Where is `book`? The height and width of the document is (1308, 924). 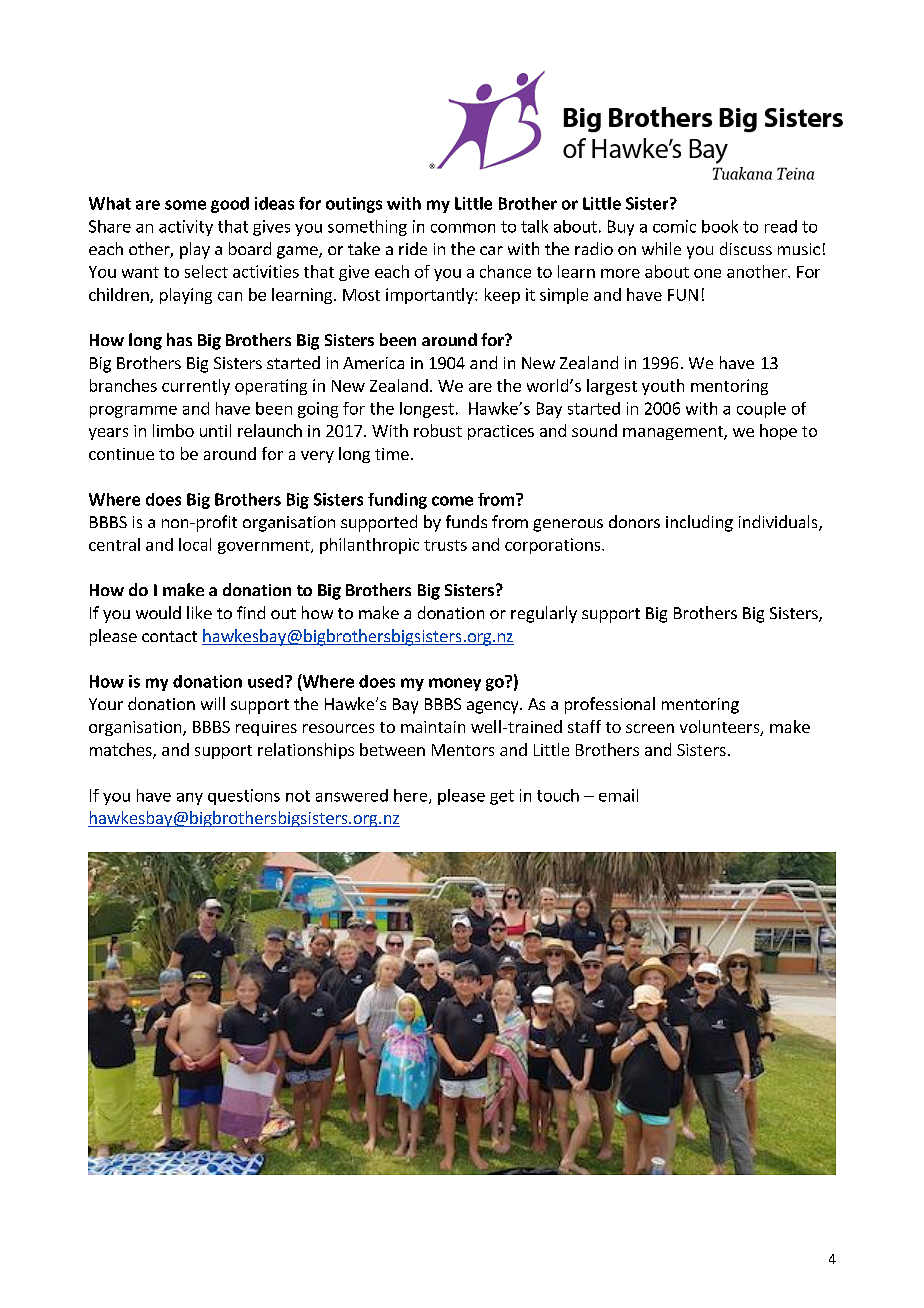
book is located at coordinates (720, 226).
